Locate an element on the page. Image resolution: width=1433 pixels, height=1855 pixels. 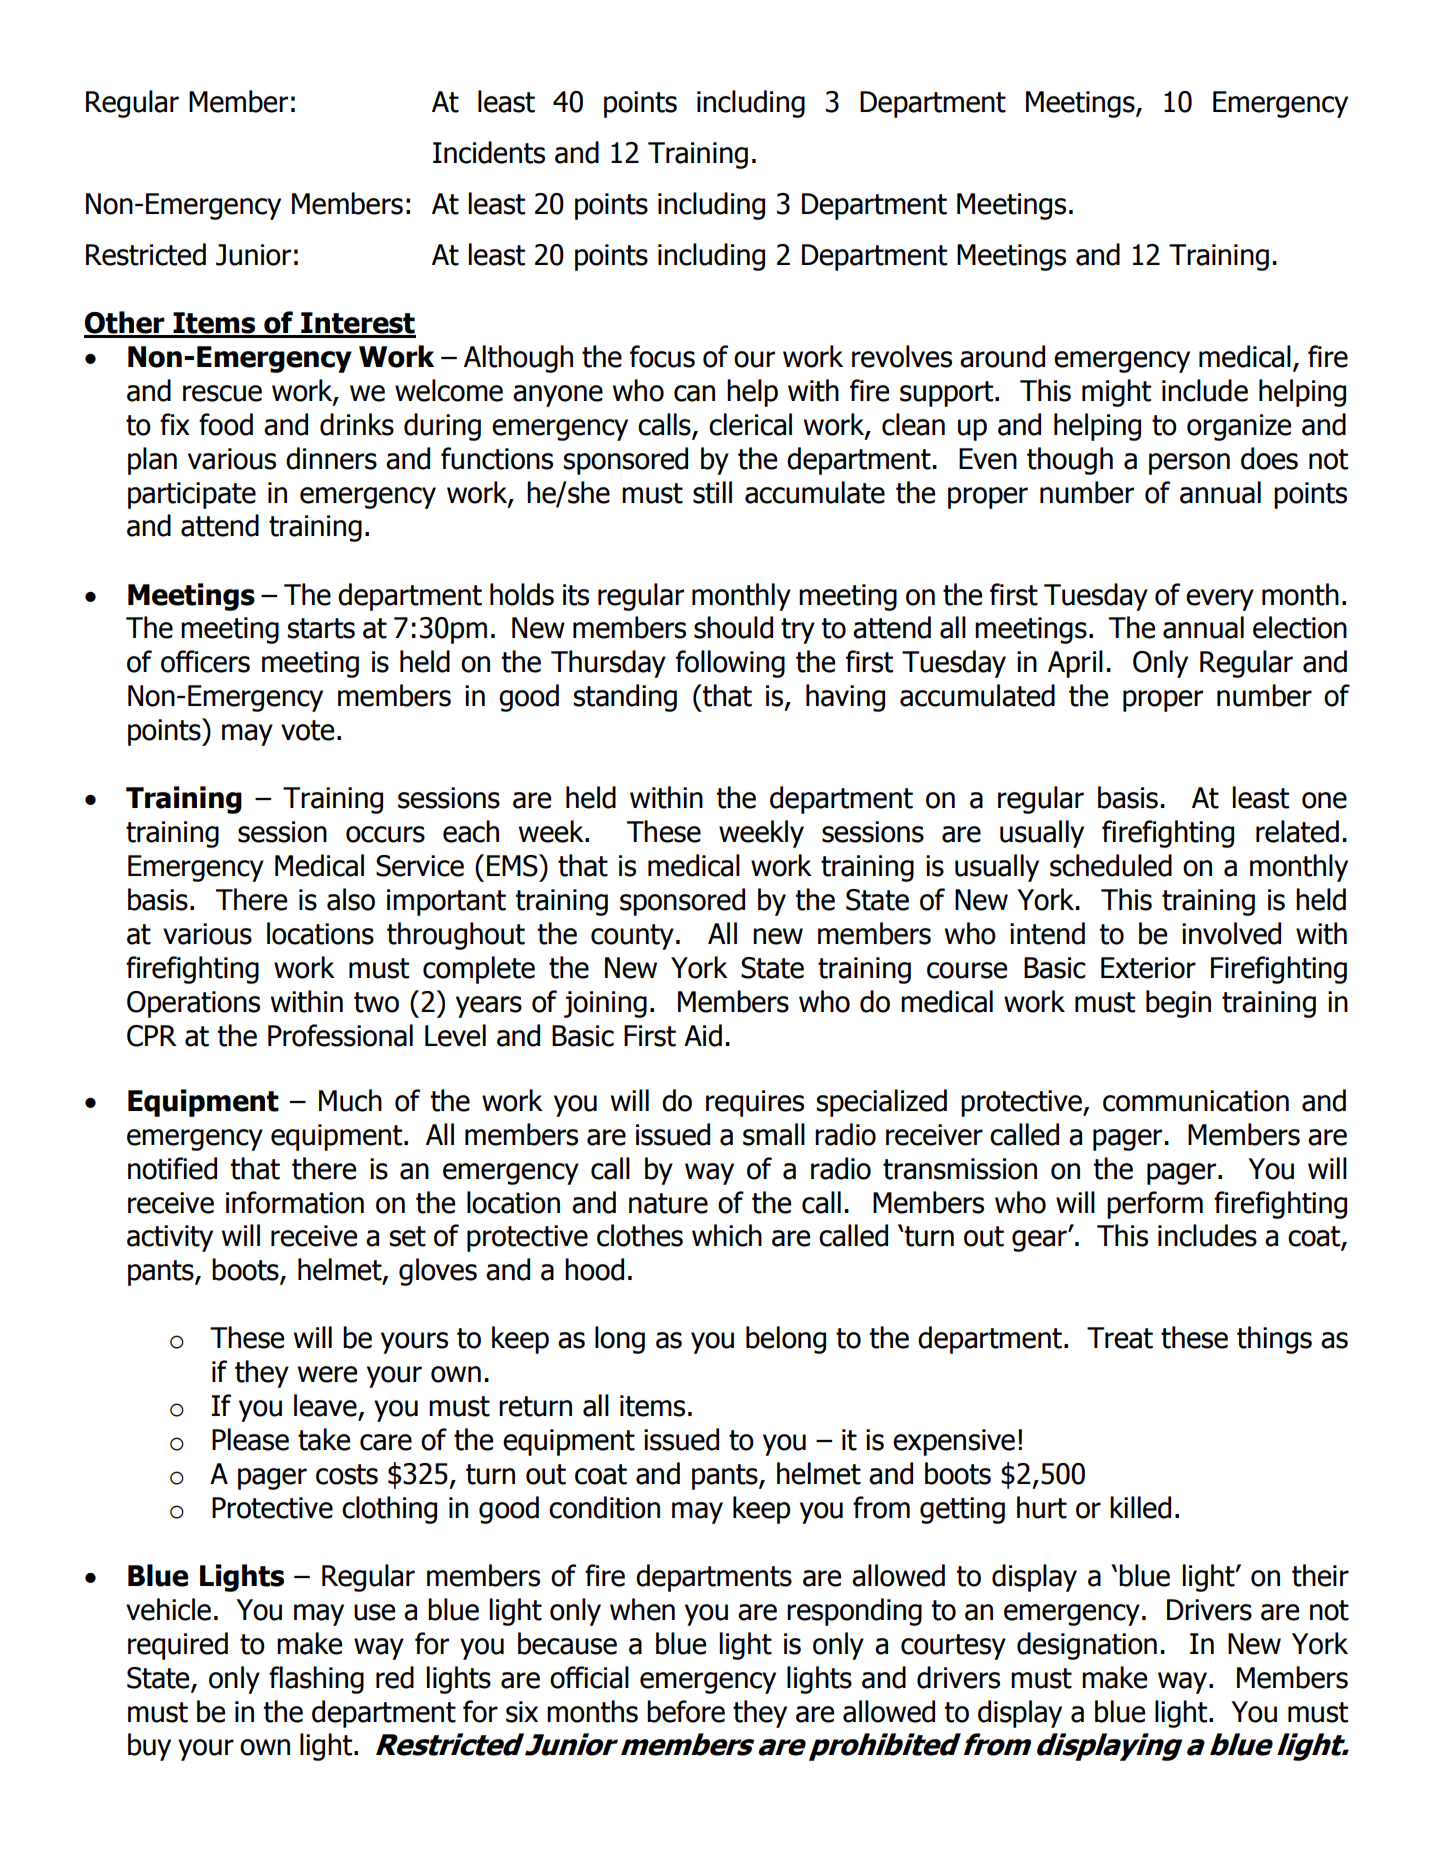
focus is located at coordinates (662, 356).
